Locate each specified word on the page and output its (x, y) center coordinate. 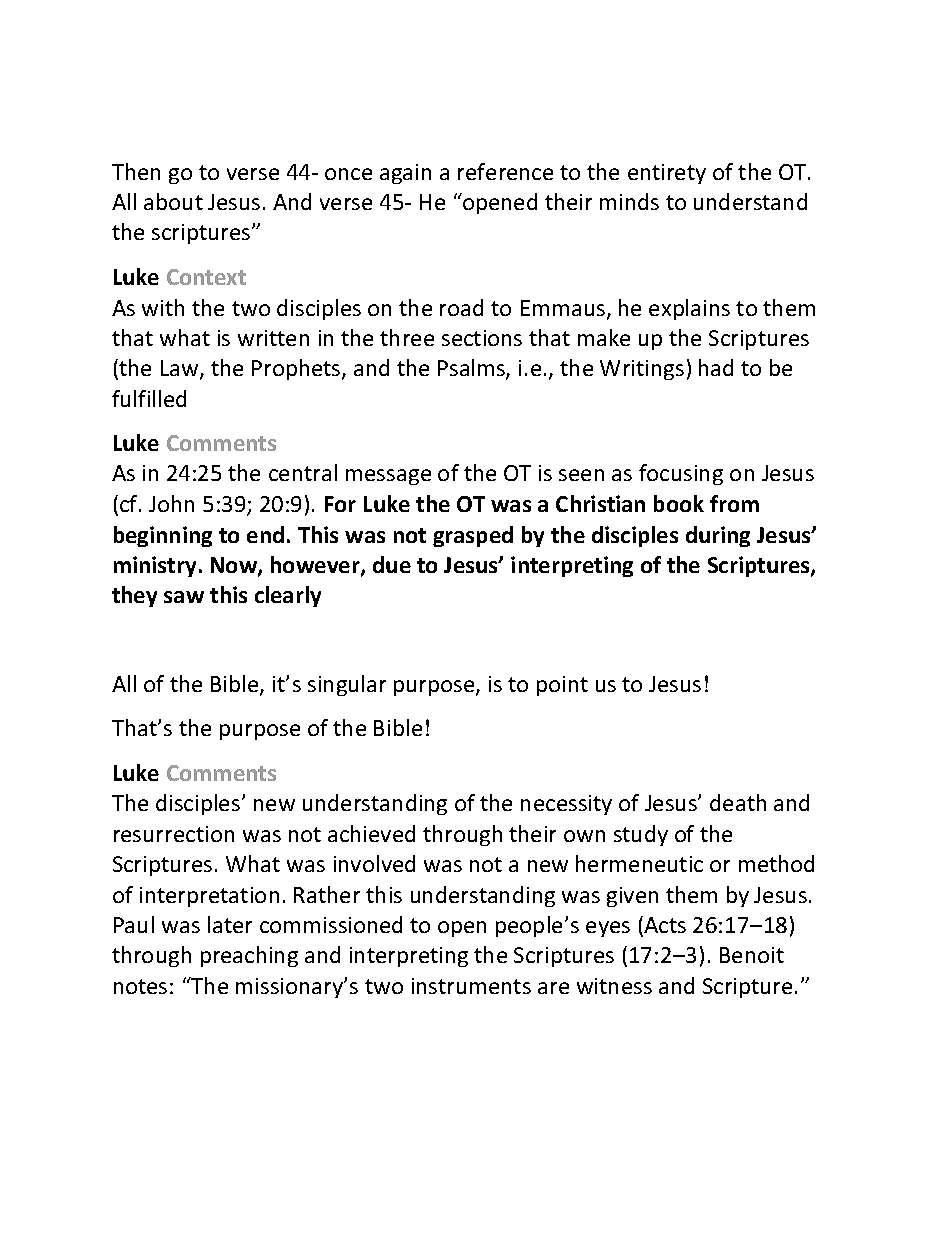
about (173, 201)
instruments (471, 986)
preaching (249, 956)
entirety (667, 174)
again (405, 174)
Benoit (752, 955)
